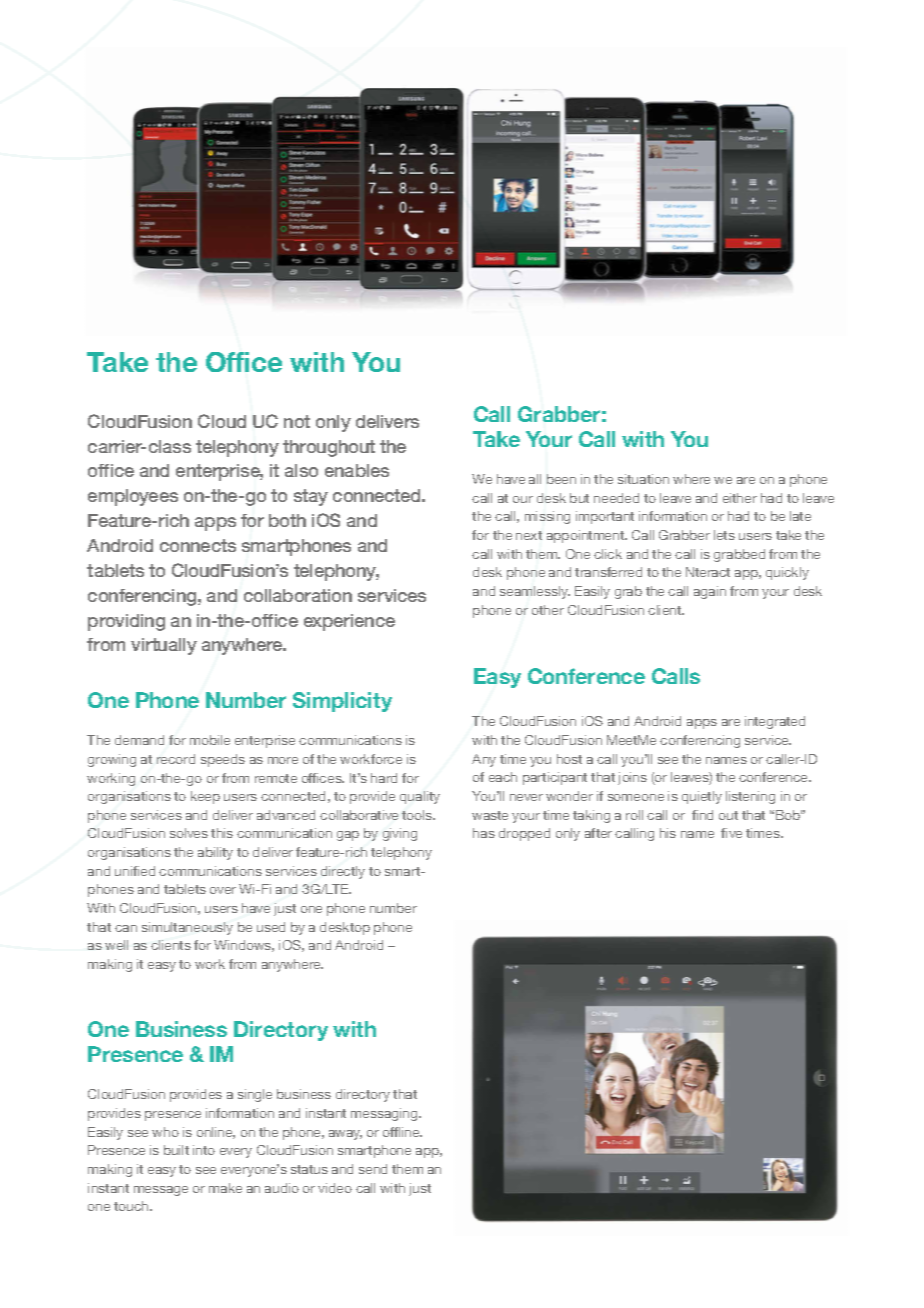 The width and height of the screenshot is (924, 1308). I want to click on enables, so click(357, 470).
